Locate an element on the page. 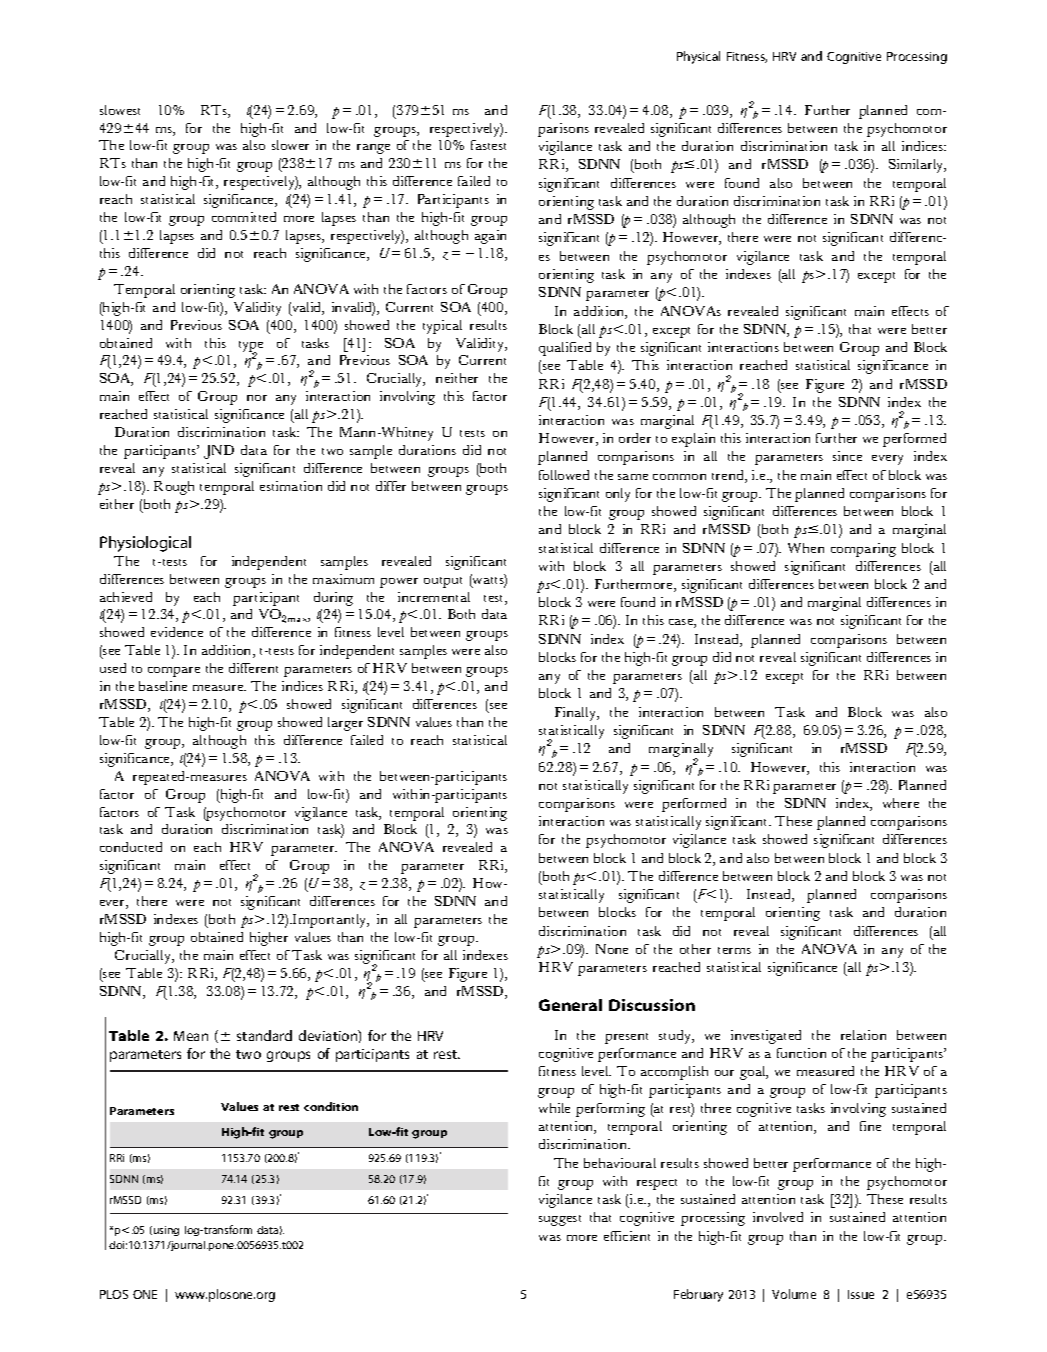 The width and height of the image is (1047, 1352). Physiological is located at coordinates (145, 544).
